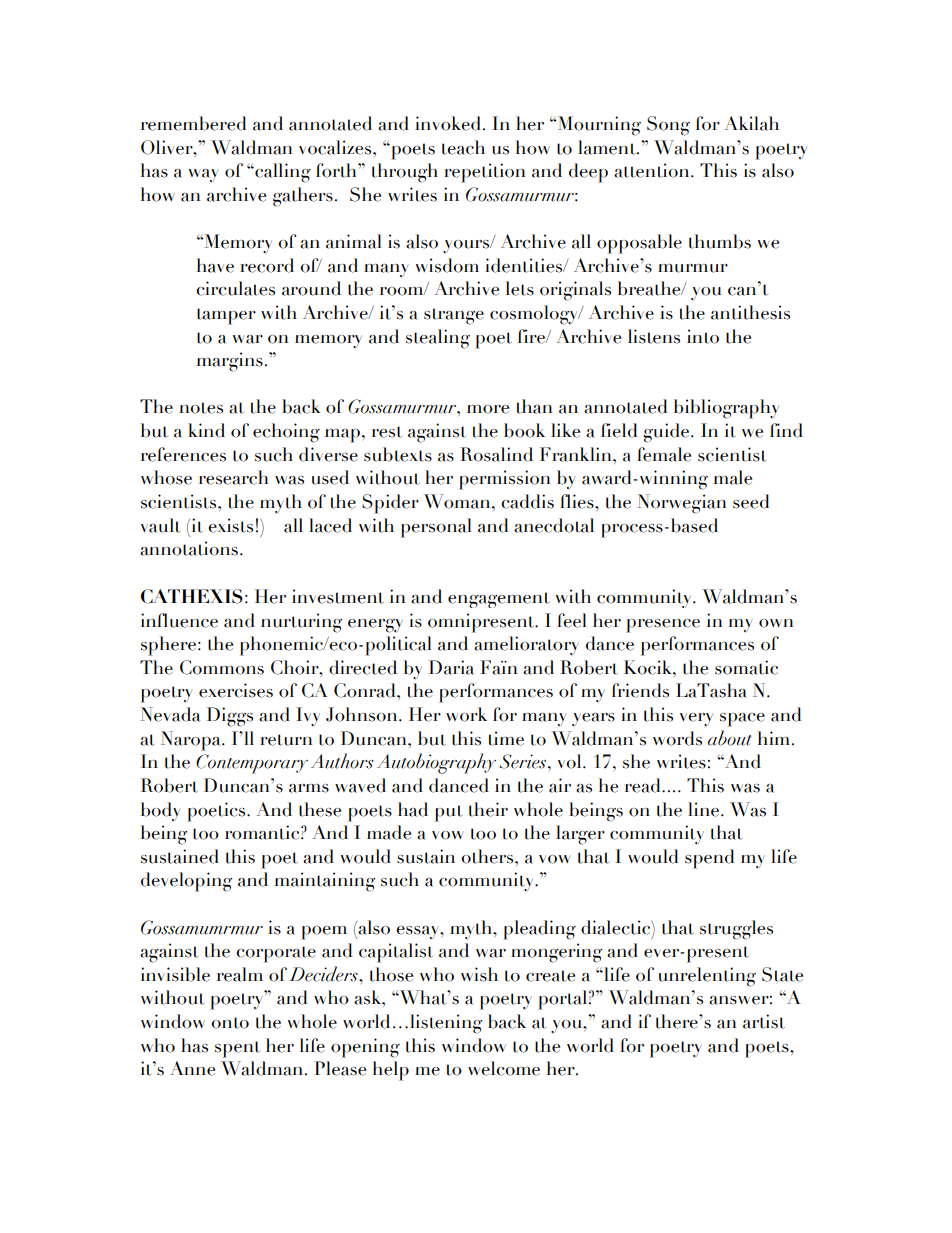 The image size is (952, 1233). I want to click on engagement, so click(499, 600).
